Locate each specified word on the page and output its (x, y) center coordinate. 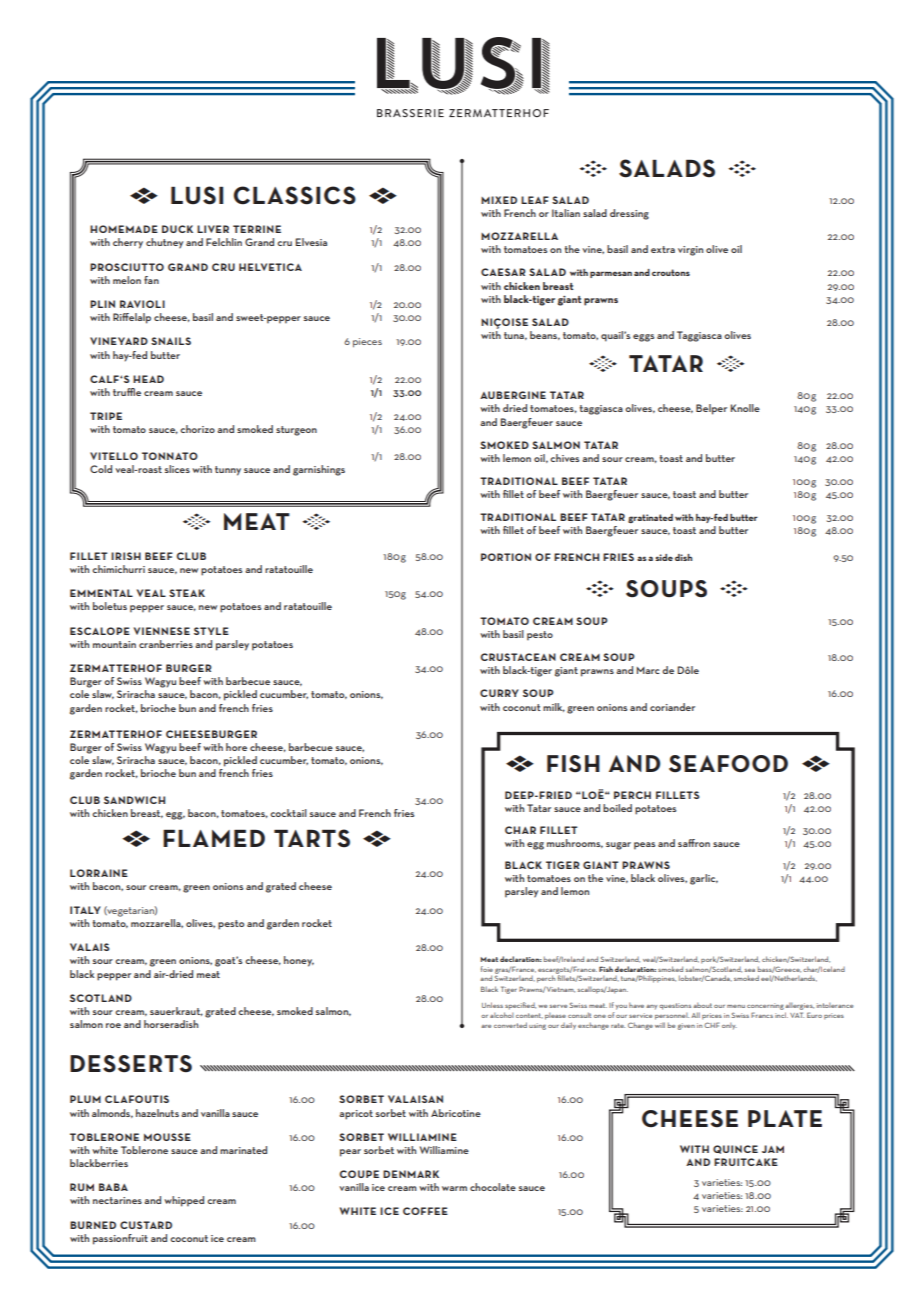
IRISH (126, 556)
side (664, 557)
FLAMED (214, 838)
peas (644, 846)
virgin (690, 251)
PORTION (506, 557)
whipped (184, 1201)
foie (487, 969)
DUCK (177, 229)
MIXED (499, 200)
